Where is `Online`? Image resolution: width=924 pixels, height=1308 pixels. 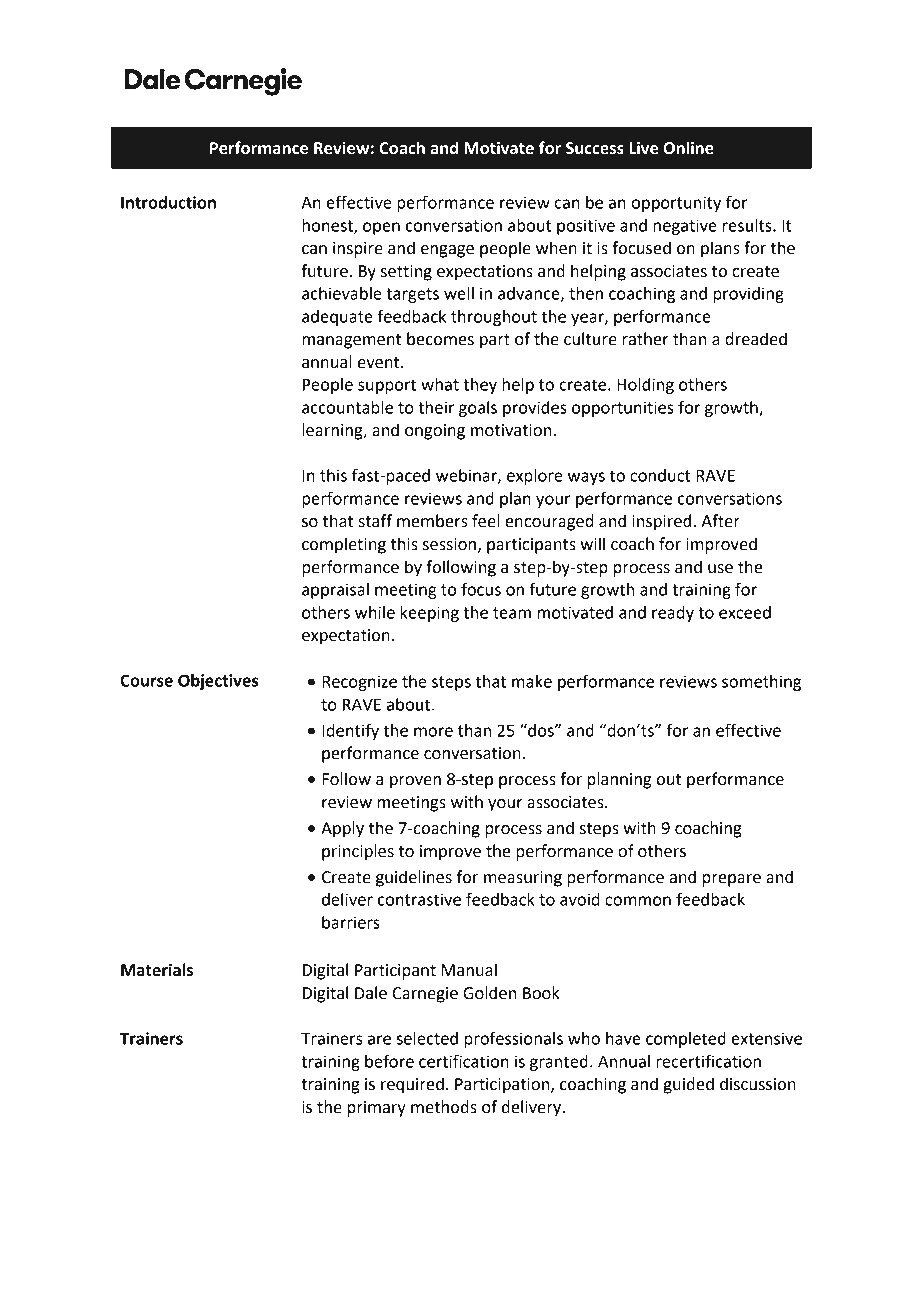 Online is located at coordinates (688, 148).
